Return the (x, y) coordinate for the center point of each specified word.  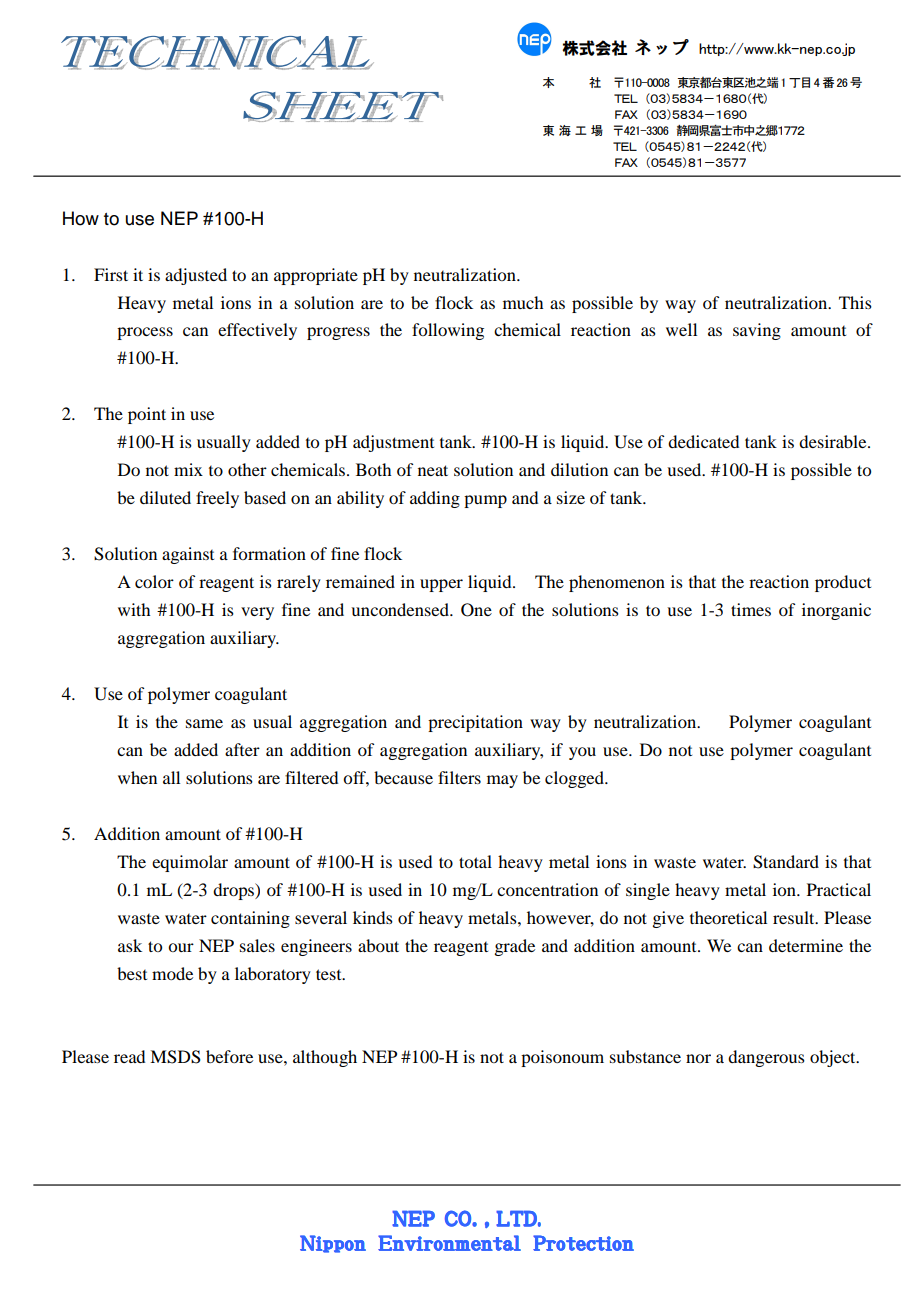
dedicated (703, 441)
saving (757, 331)
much (523, 302)
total (475, 861)
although (325, 1058)
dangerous (766, 1058)
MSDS (175, 1057)
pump (485, 501)
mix (188, 469)
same (204, 723)
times (751, 609)
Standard (786, 862)
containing (250, 919)
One (476, 610)
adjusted (196, 276)
